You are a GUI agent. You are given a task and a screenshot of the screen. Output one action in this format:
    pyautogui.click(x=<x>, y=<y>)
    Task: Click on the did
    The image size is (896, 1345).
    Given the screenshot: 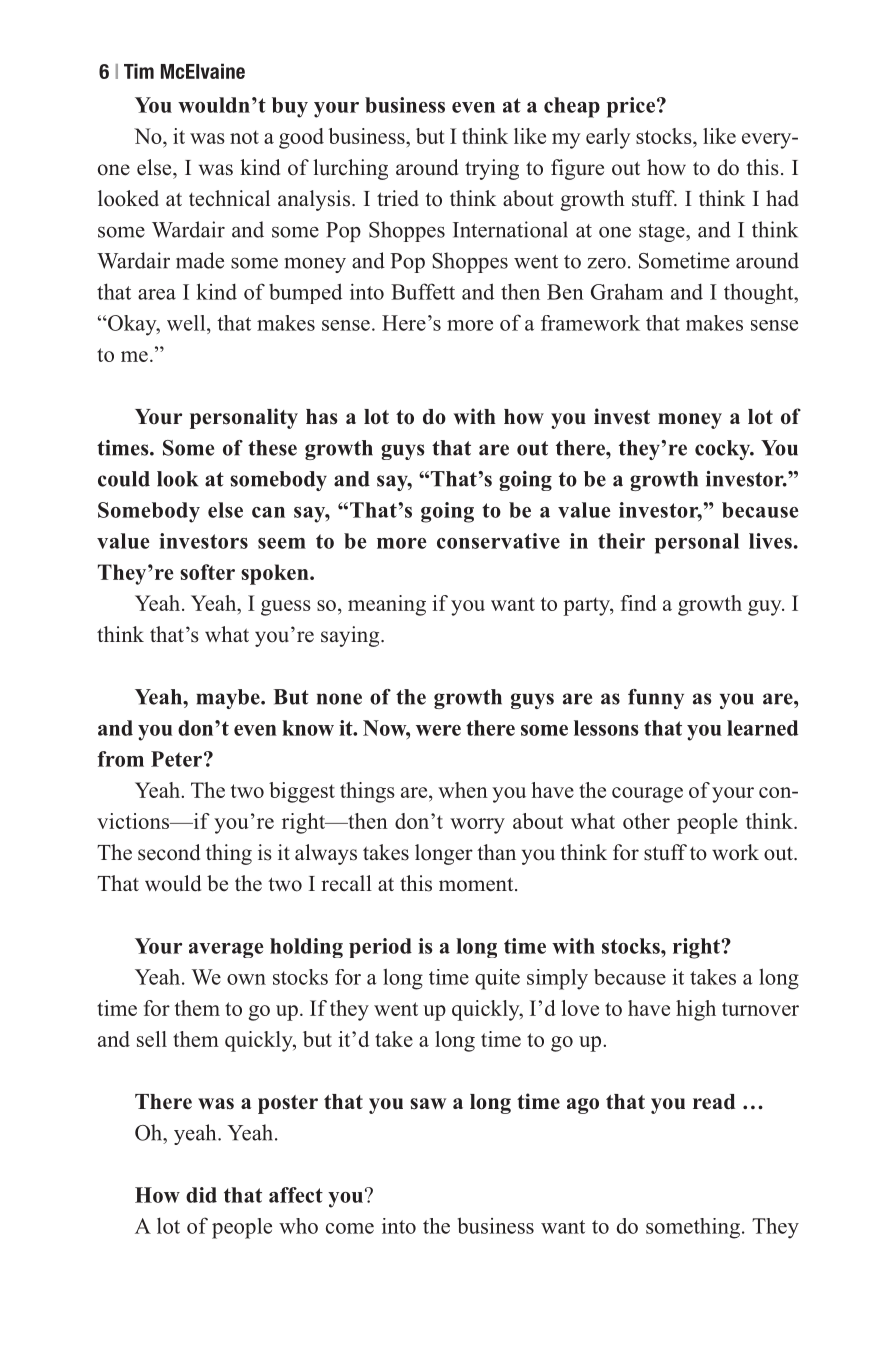 What is the action you would take?
    pyautogui.click(x=201, y=1195)
